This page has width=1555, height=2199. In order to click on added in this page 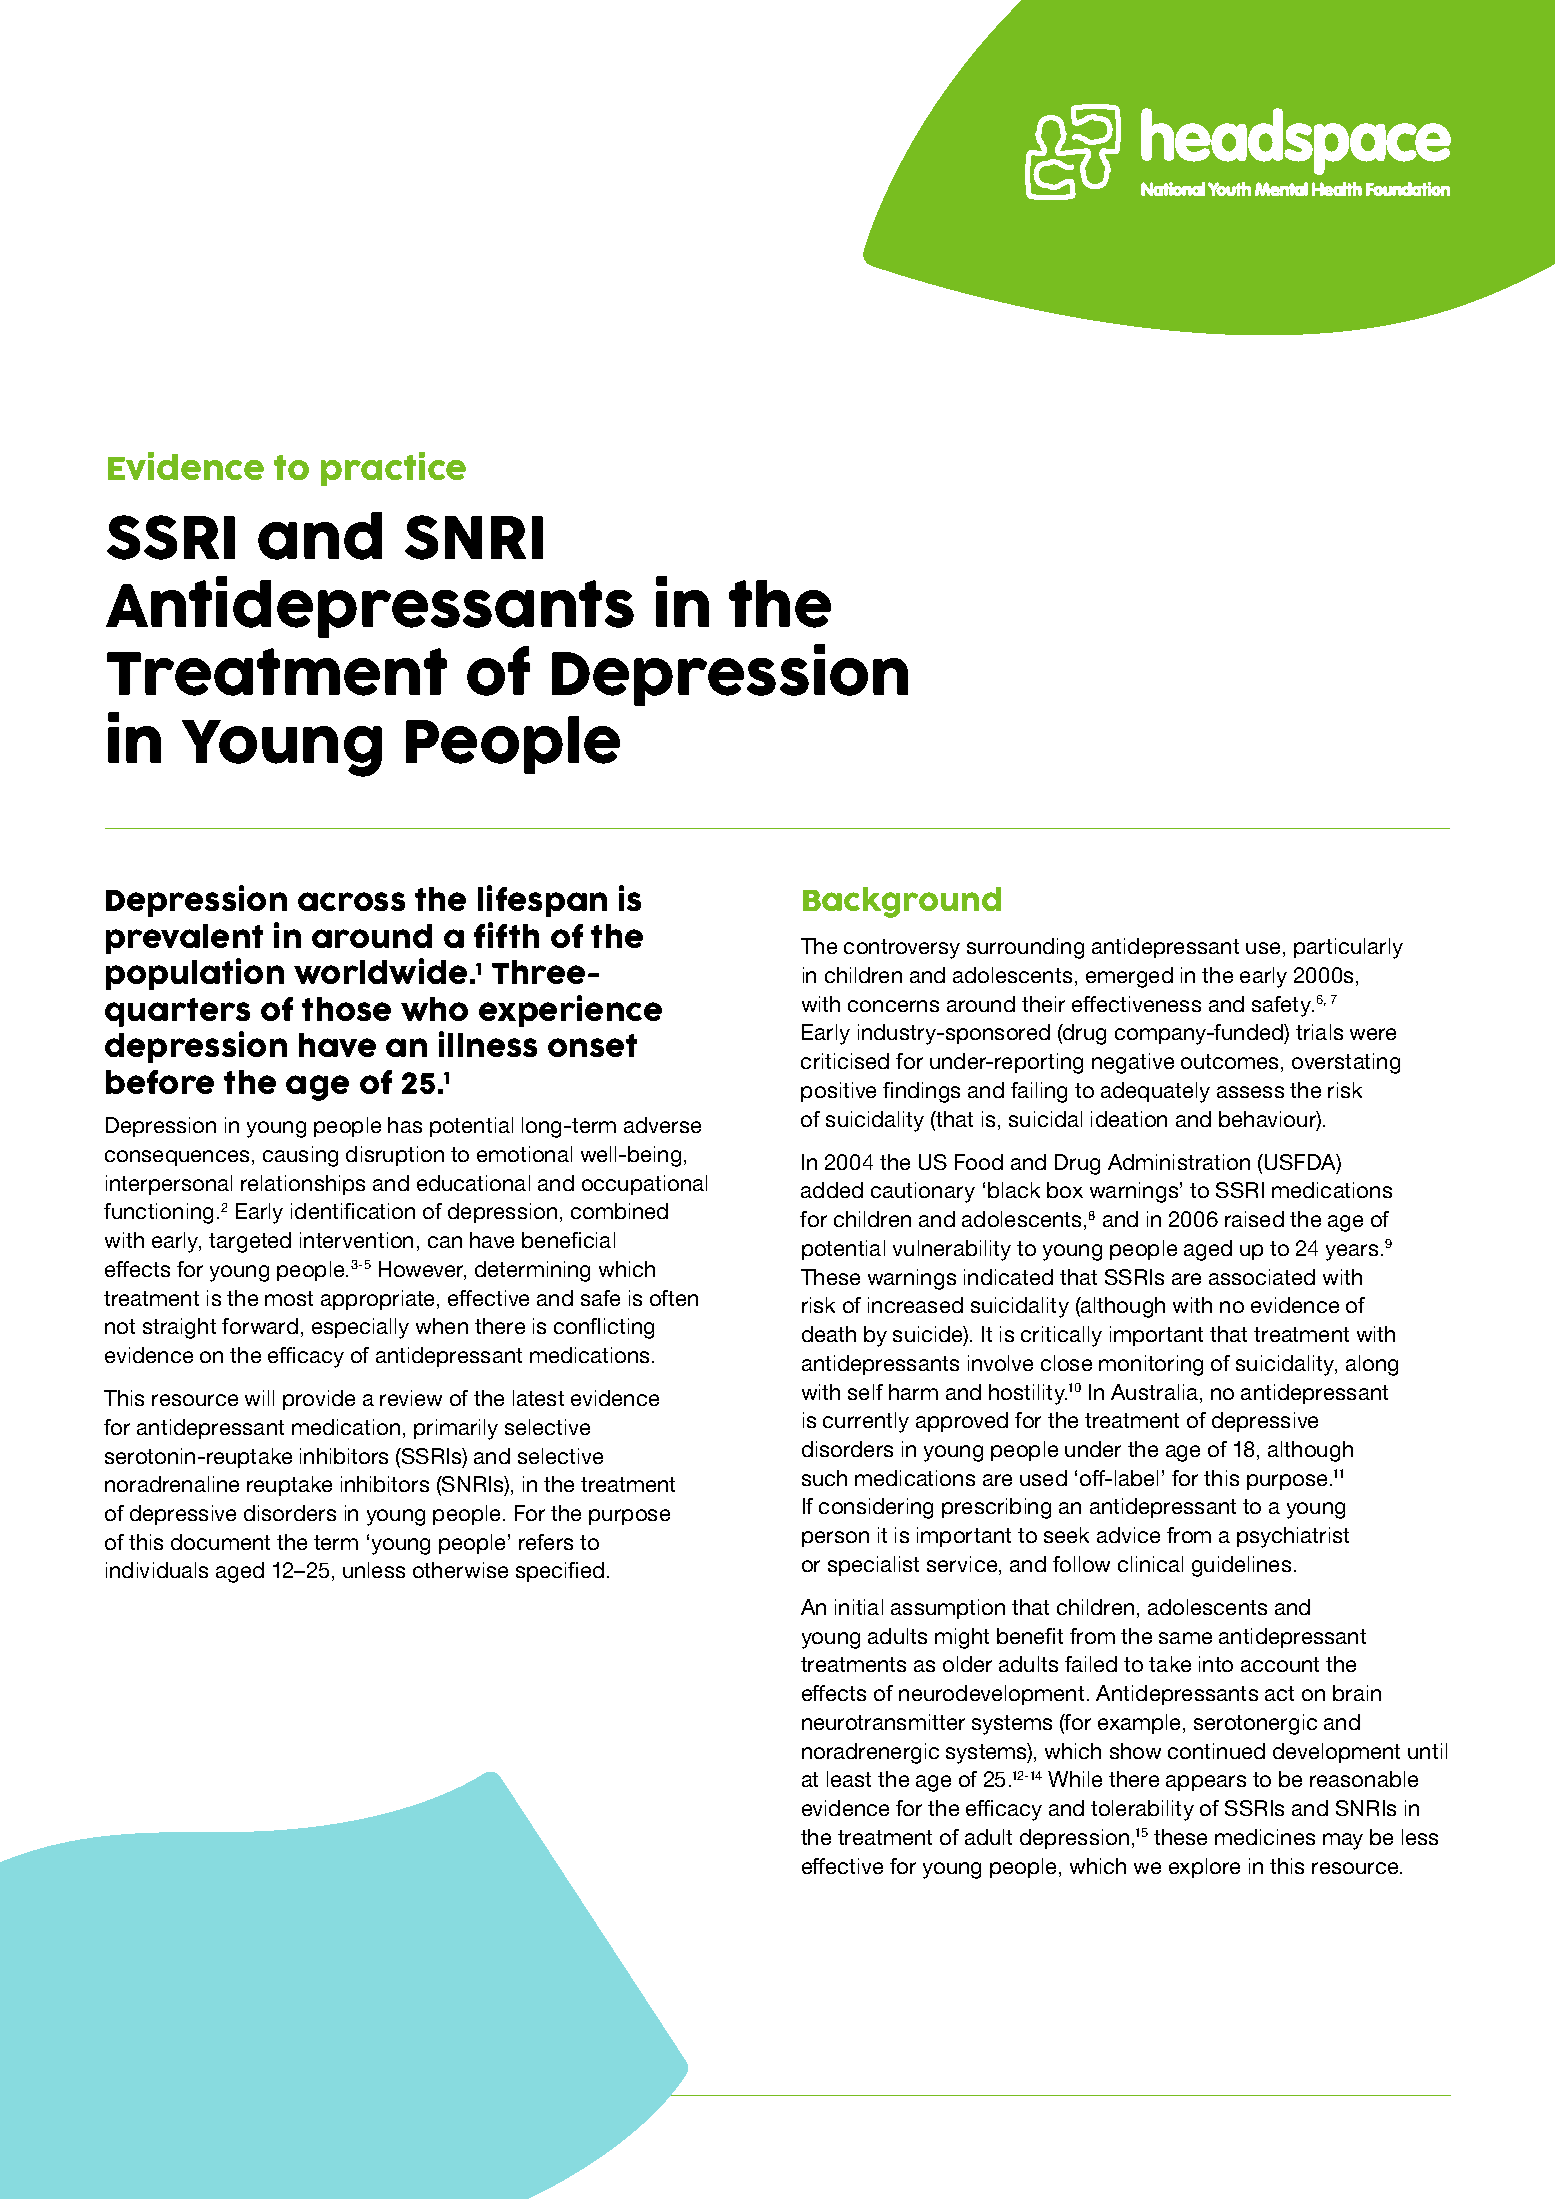, I will do `click(832, 1190)`.
